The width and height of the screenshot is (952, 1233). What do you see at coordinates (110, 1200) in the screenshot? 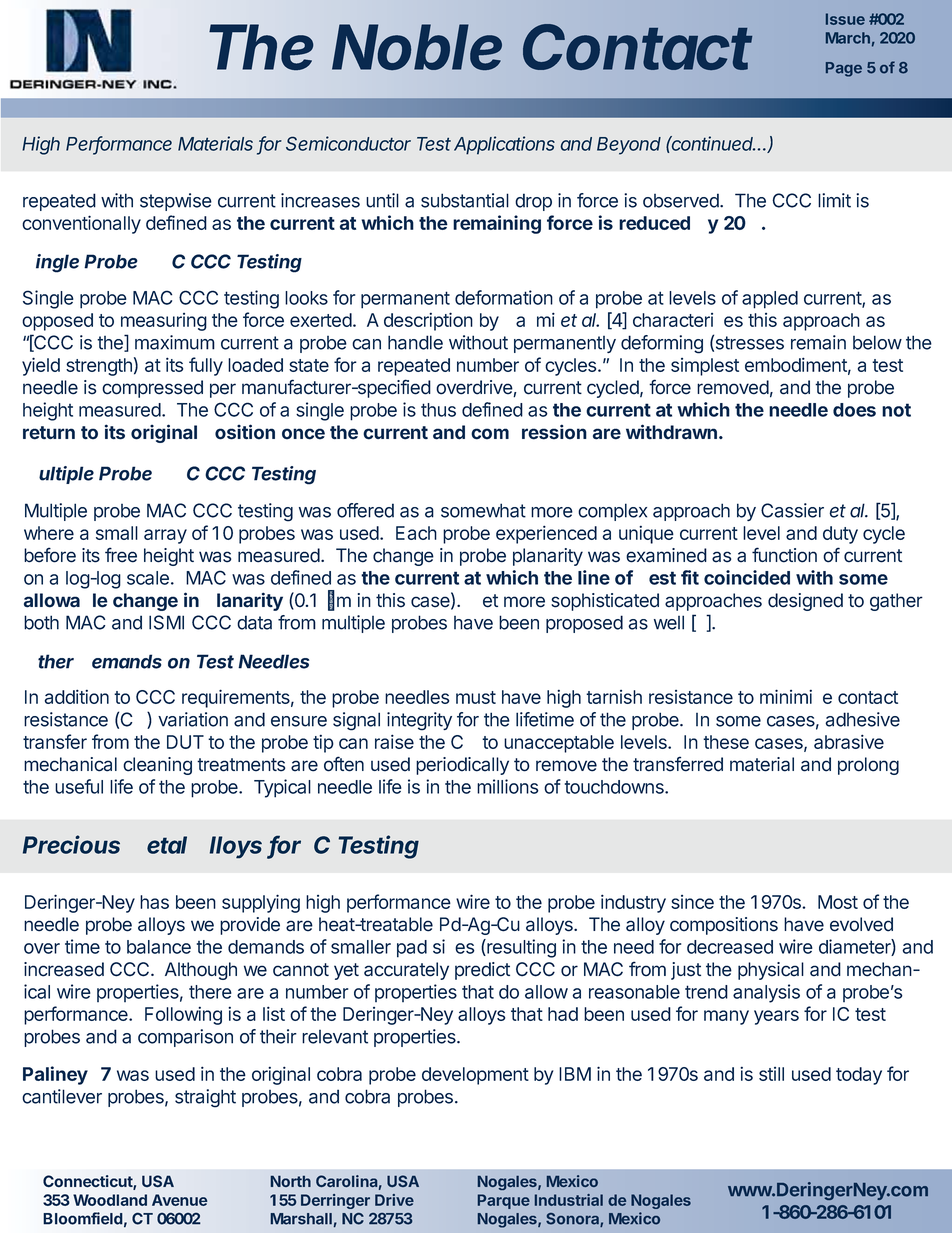
I see `Woodland` at bounding box center [110, 1200].
